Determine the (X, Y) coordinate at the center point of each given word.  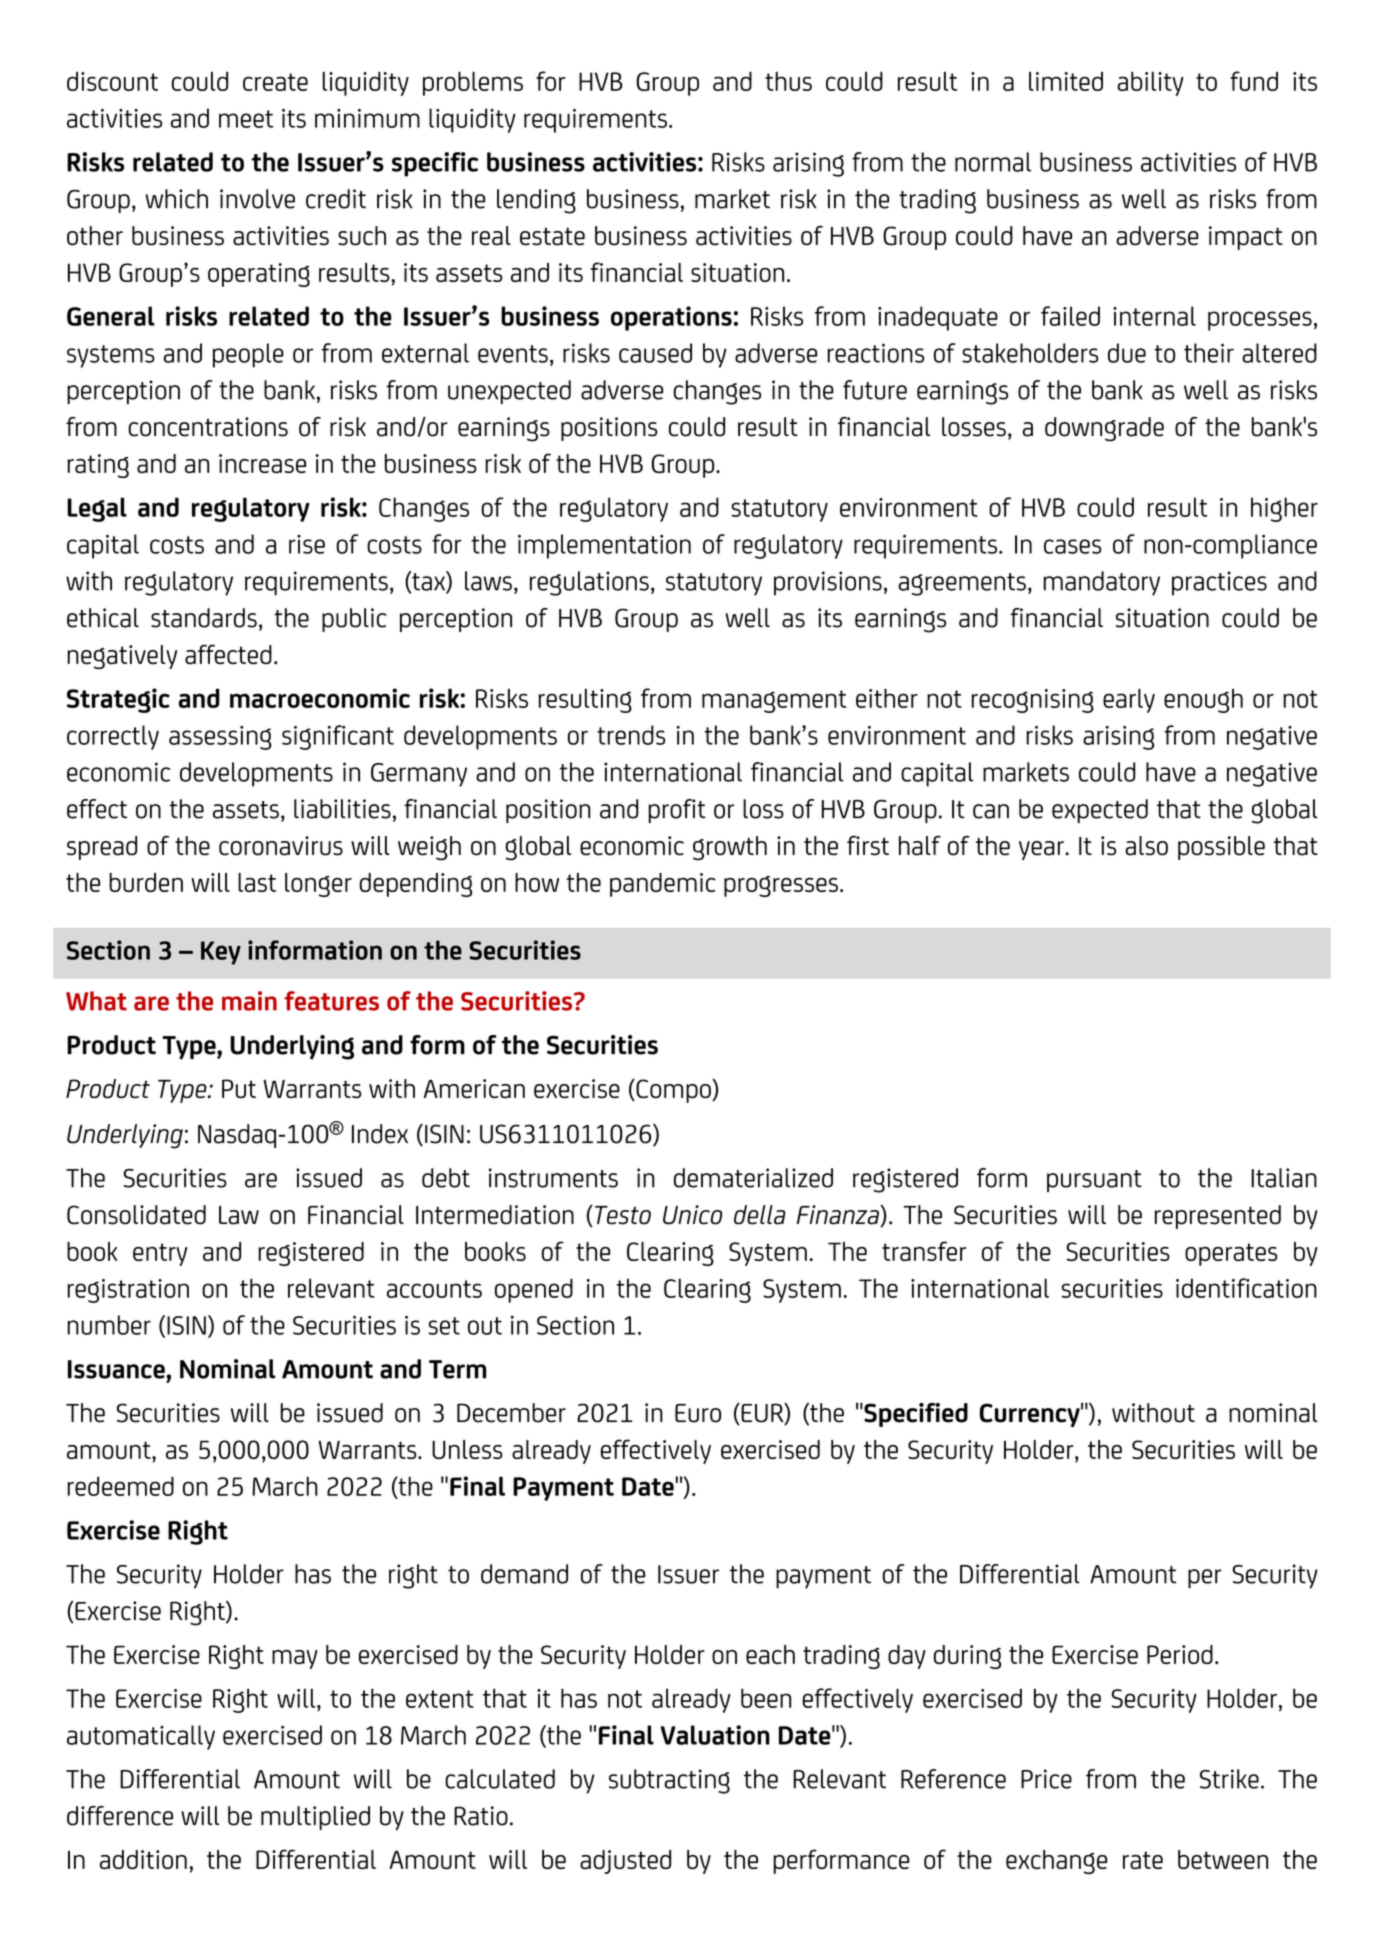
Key (221, 953)
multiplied (315, 1818)
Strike (1229, 1779)
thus (788, 81)
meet (246, 119)
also (1146, 846)
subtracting (669, 1781)
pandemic (663, 885)
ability (1150, 83)
